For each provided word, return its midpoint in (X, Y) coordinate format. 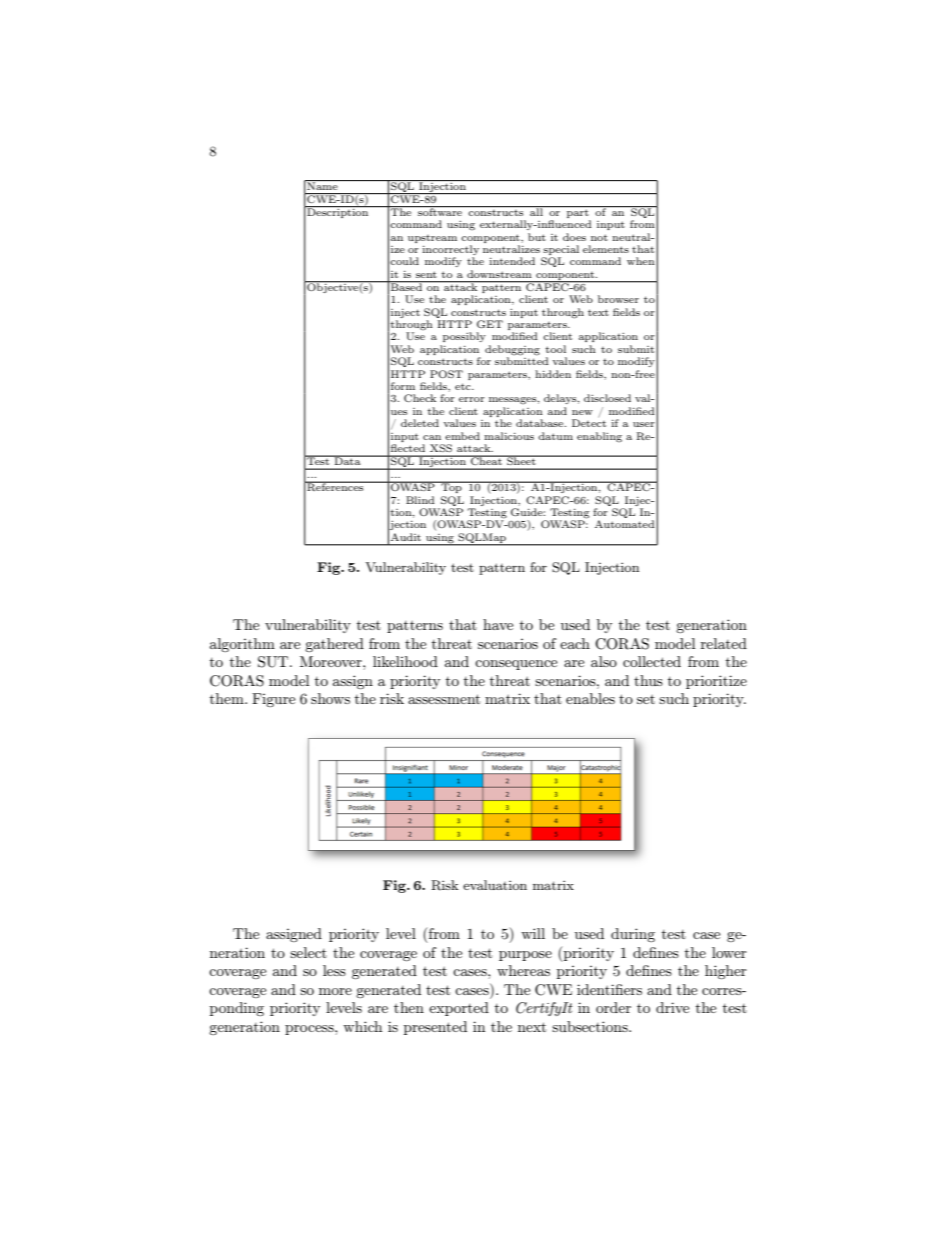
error (472, 399)
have (498, 624)
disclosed (607, 398)
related (724, 643)
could (404, 261)
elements (606, 249)
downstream (499, 274)
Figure (273, 700)
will (533, 933)
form (403, 386)
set (646, 699)
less (334, 970)
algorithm (242, 645)
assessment (444, 699)
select (308, 952)
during (633, 935)
